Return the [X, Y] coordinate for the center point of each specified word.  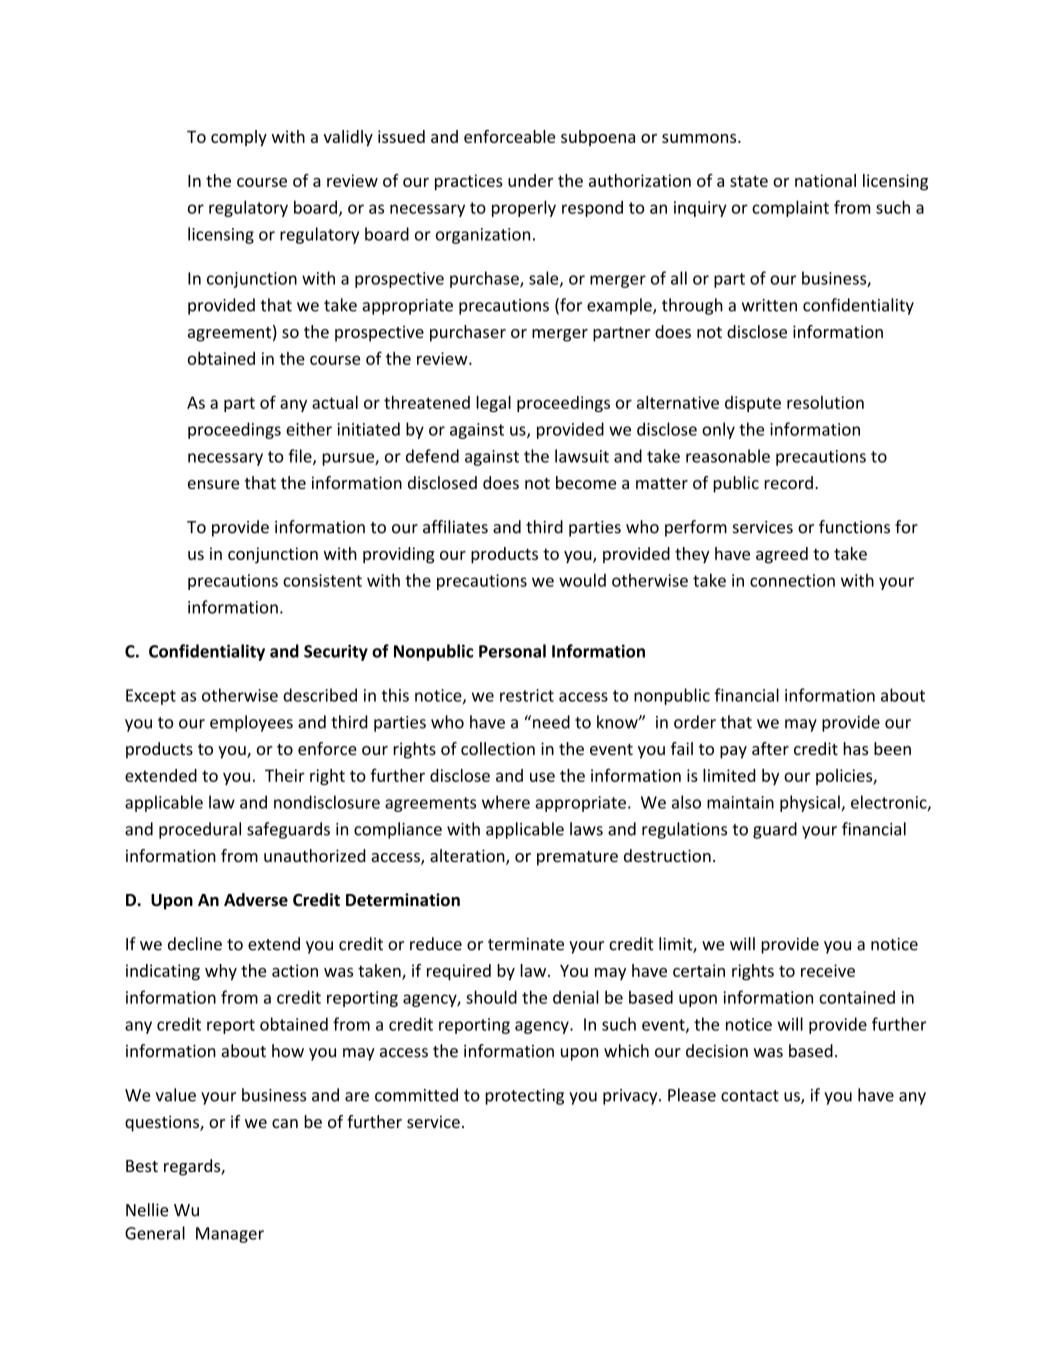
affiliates [455, 527]
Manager [230, 1235]
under [530, 180]
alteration [468, 857]
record [788, 482]
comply [239, 138]
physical [811, 803]
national [825, 180]
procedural [200, 830]
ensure [213, 484]
